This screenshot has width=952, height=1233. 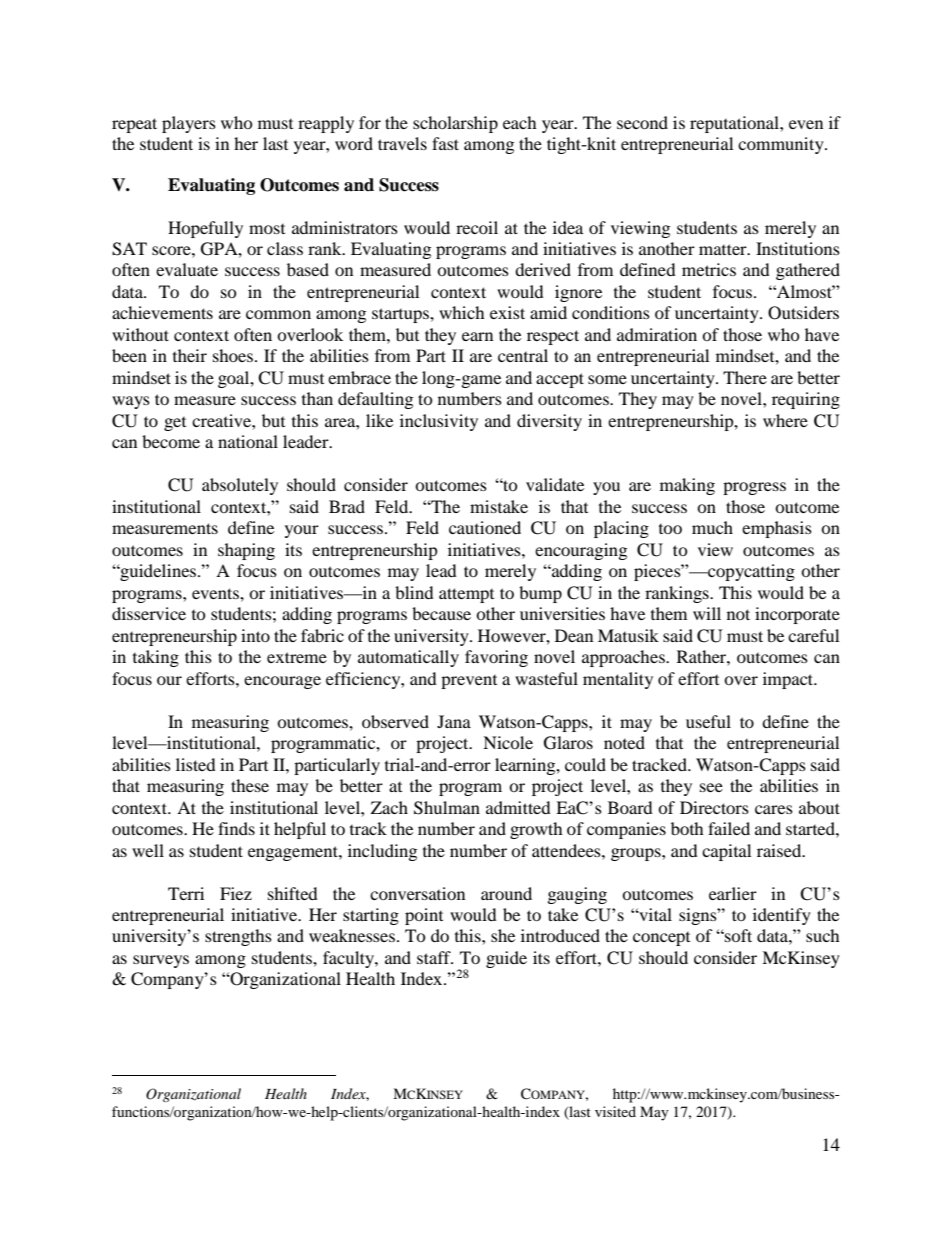 What do you see at coordinates (508, 742) in the screenshot?
I see `Nicole` at bounding box center [508, 742].
